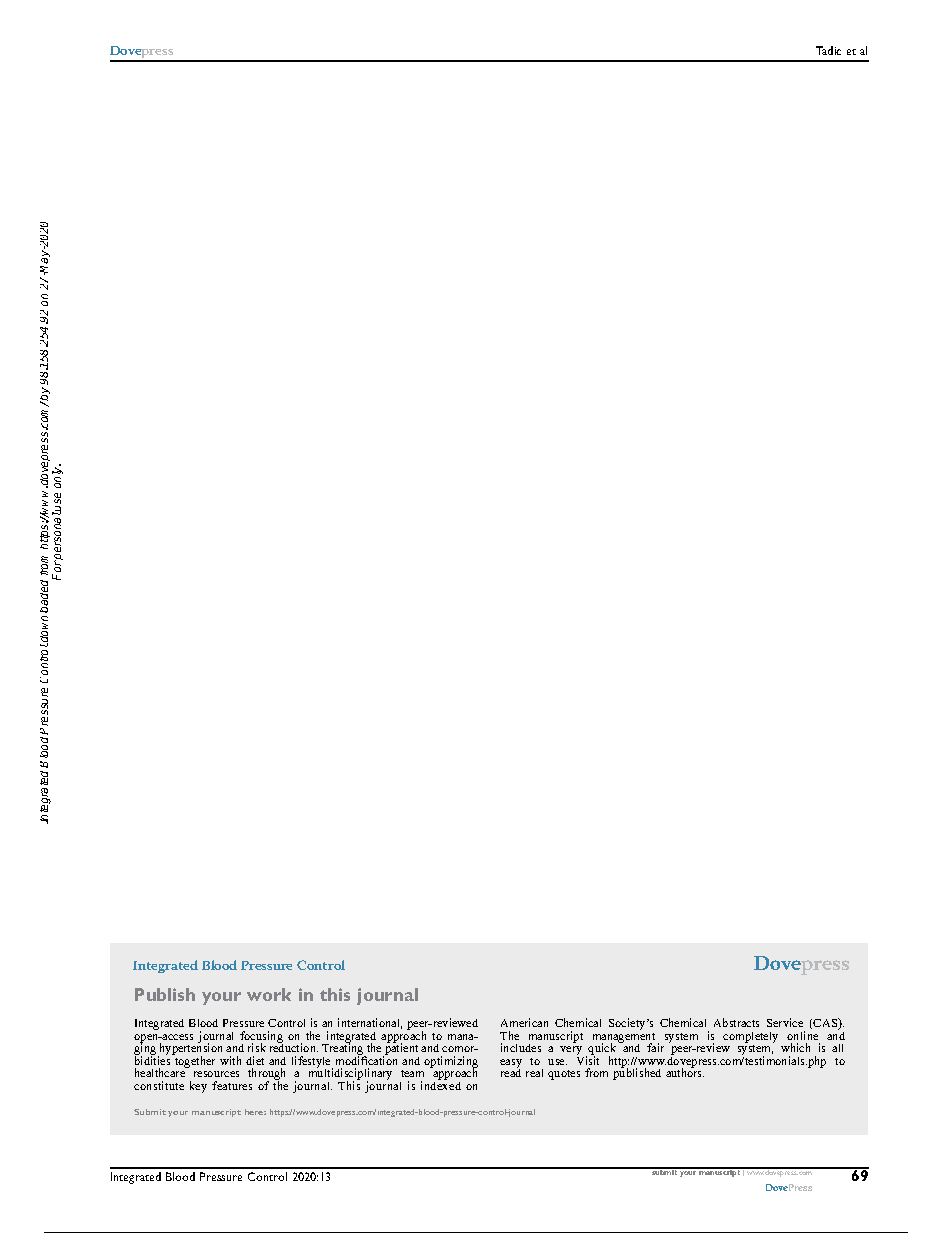  I want to click on easy, so click(511, 1064).
